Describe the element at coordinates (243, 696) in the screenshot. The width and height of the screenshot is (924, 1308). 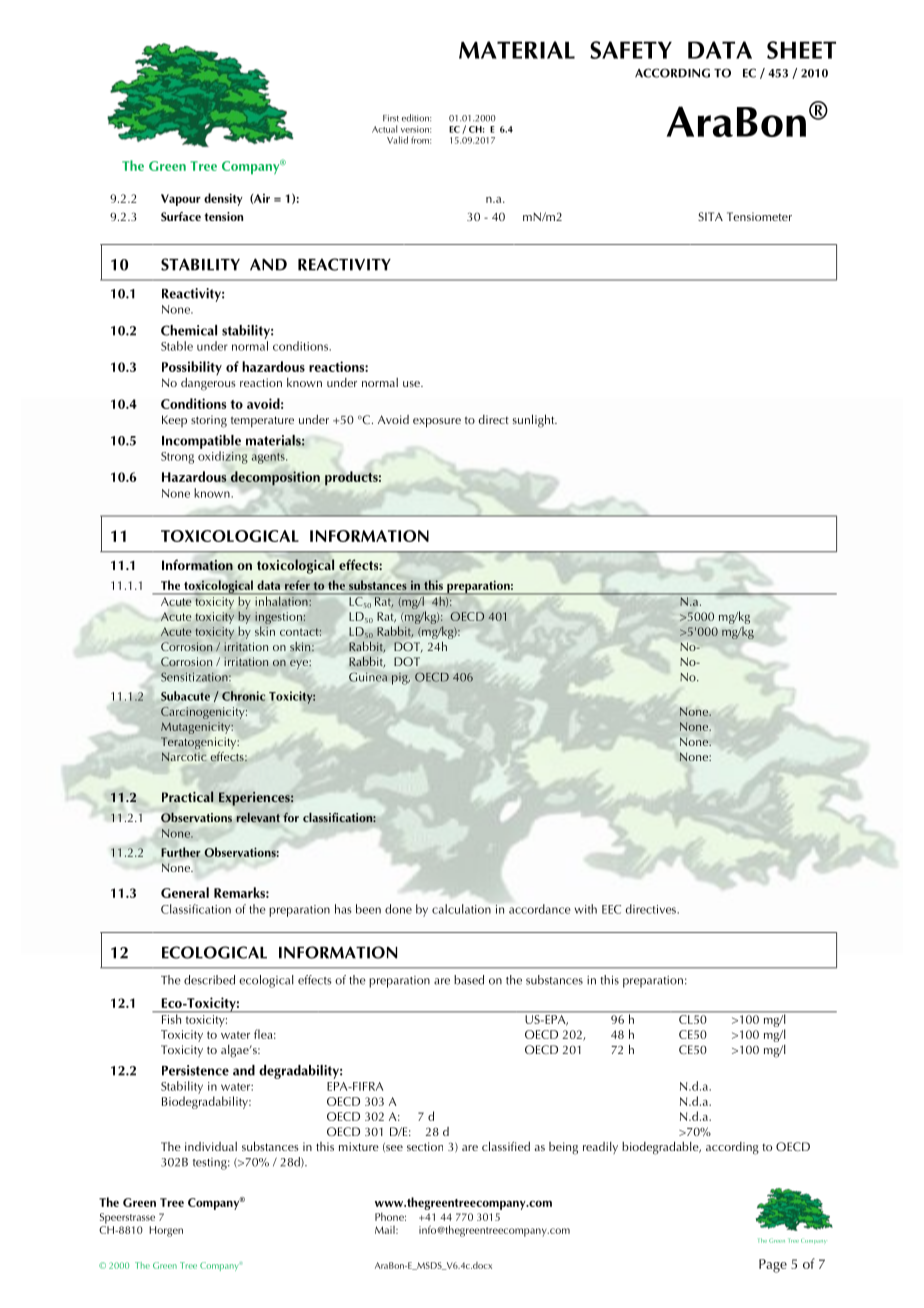
I see `Chronic` at that location.
